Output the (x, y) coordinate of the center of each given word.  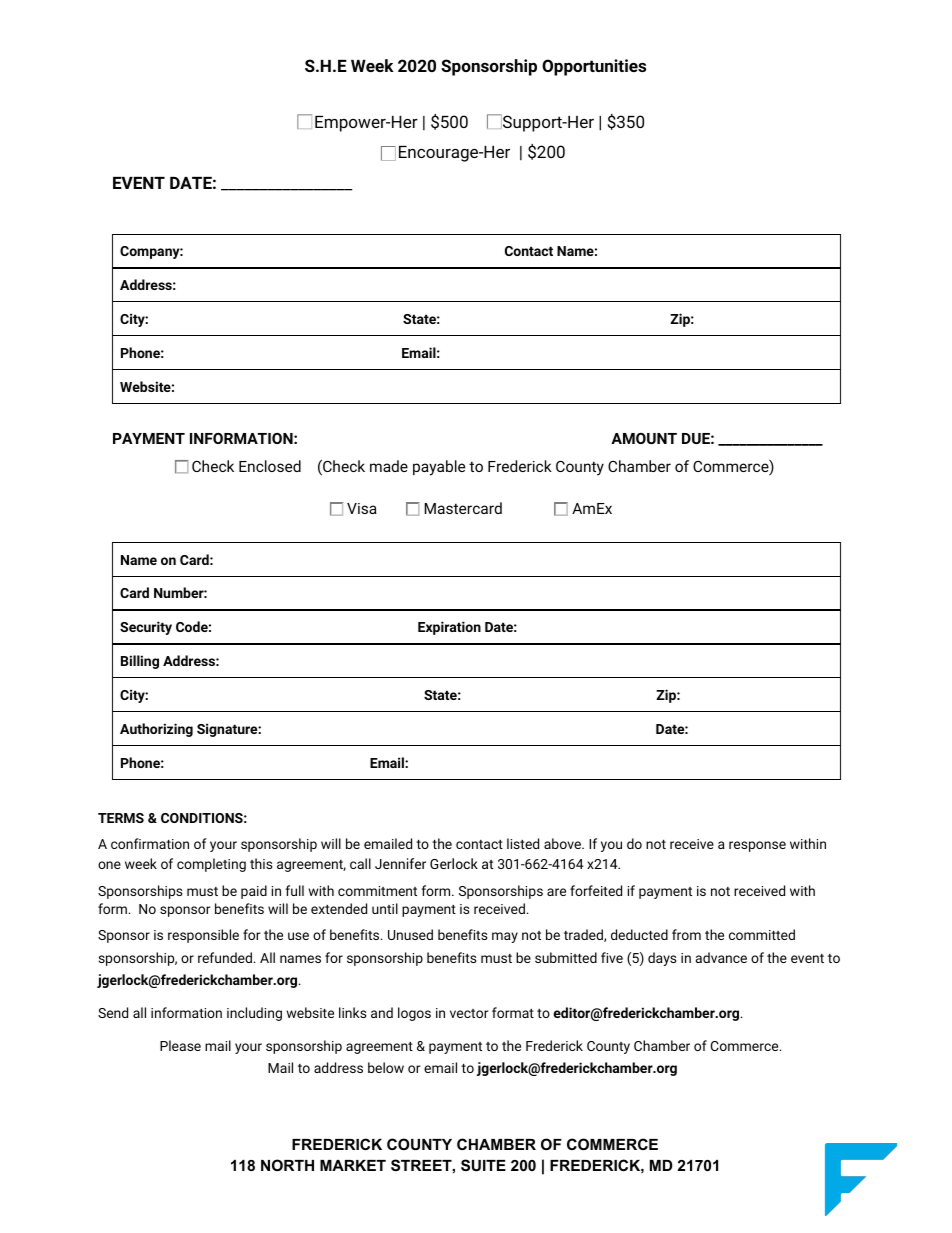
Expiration (449, 628)
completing (211, 865)
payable (439, 468)
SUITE (483, 1165)
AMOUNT (644, 438)
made (389, 466)
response (757, 846)
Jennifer (400, 863)
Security (146, 628)
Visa (362, 508)
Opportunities (594, 67)
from (686, 934)
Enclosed (270, 466)
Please (180, 1045)
